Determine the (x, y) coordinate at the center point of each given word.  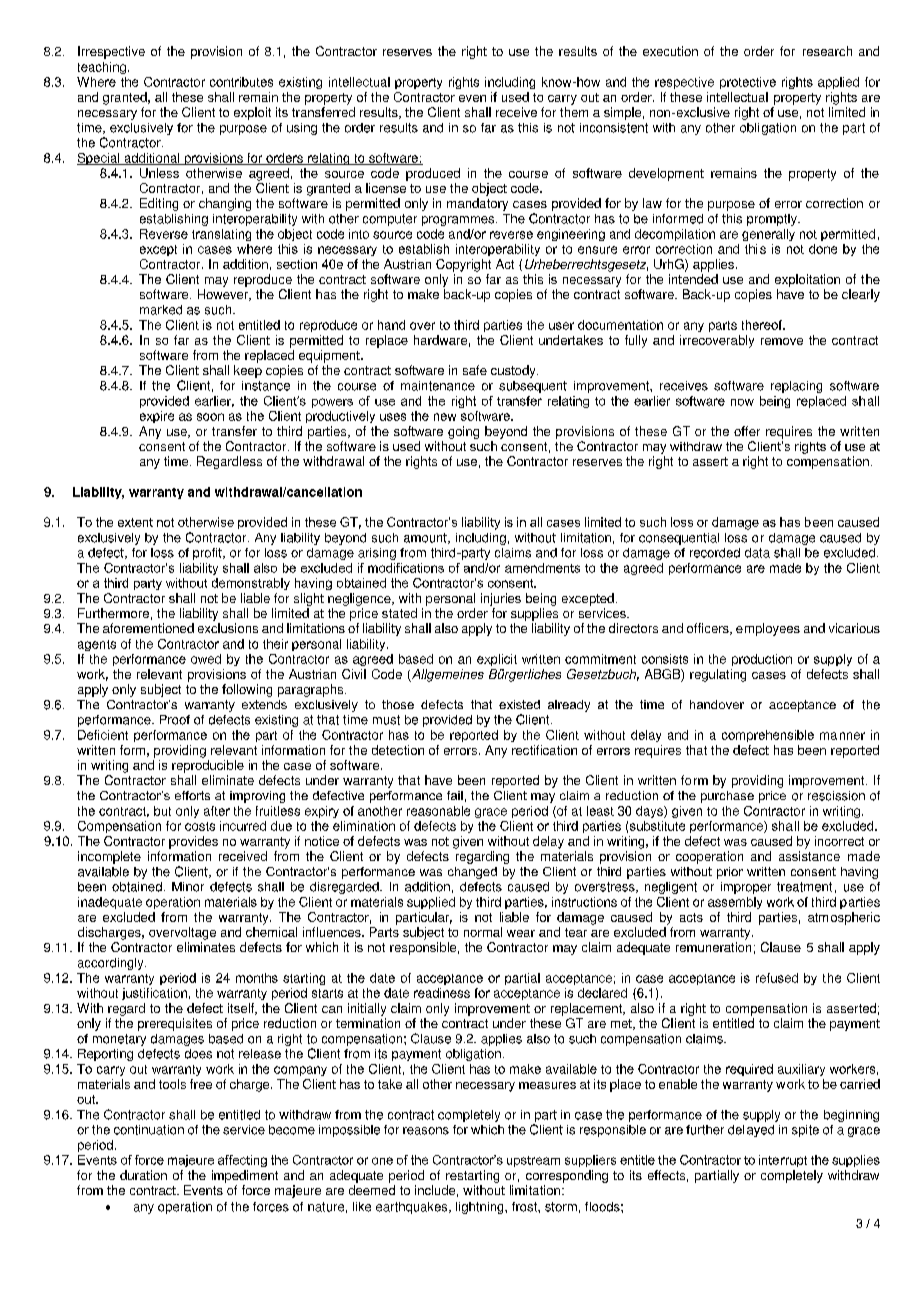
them (574, 112)
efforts (192, 795)
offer (747, 431)
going (463, 432)
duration (143, 1175)
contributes (241, 82)
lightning (481, 1208)
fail (455, 795)
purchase (727, 797)
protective (748, 83)
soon (210, 417)
